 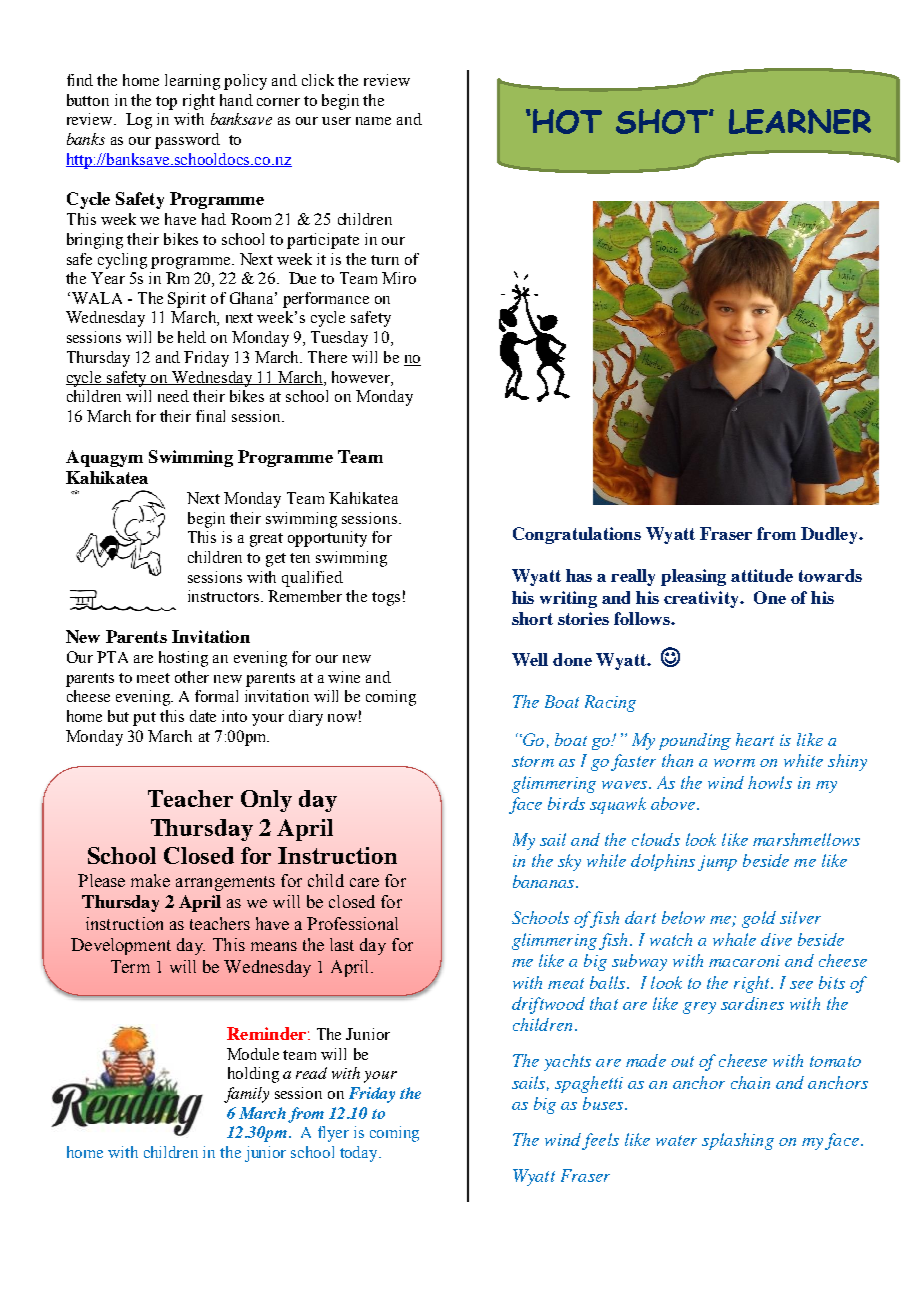 What do you see at coordinates (830, 535) in the image?
I see `Dudley` at bounding box center [830, 535].
